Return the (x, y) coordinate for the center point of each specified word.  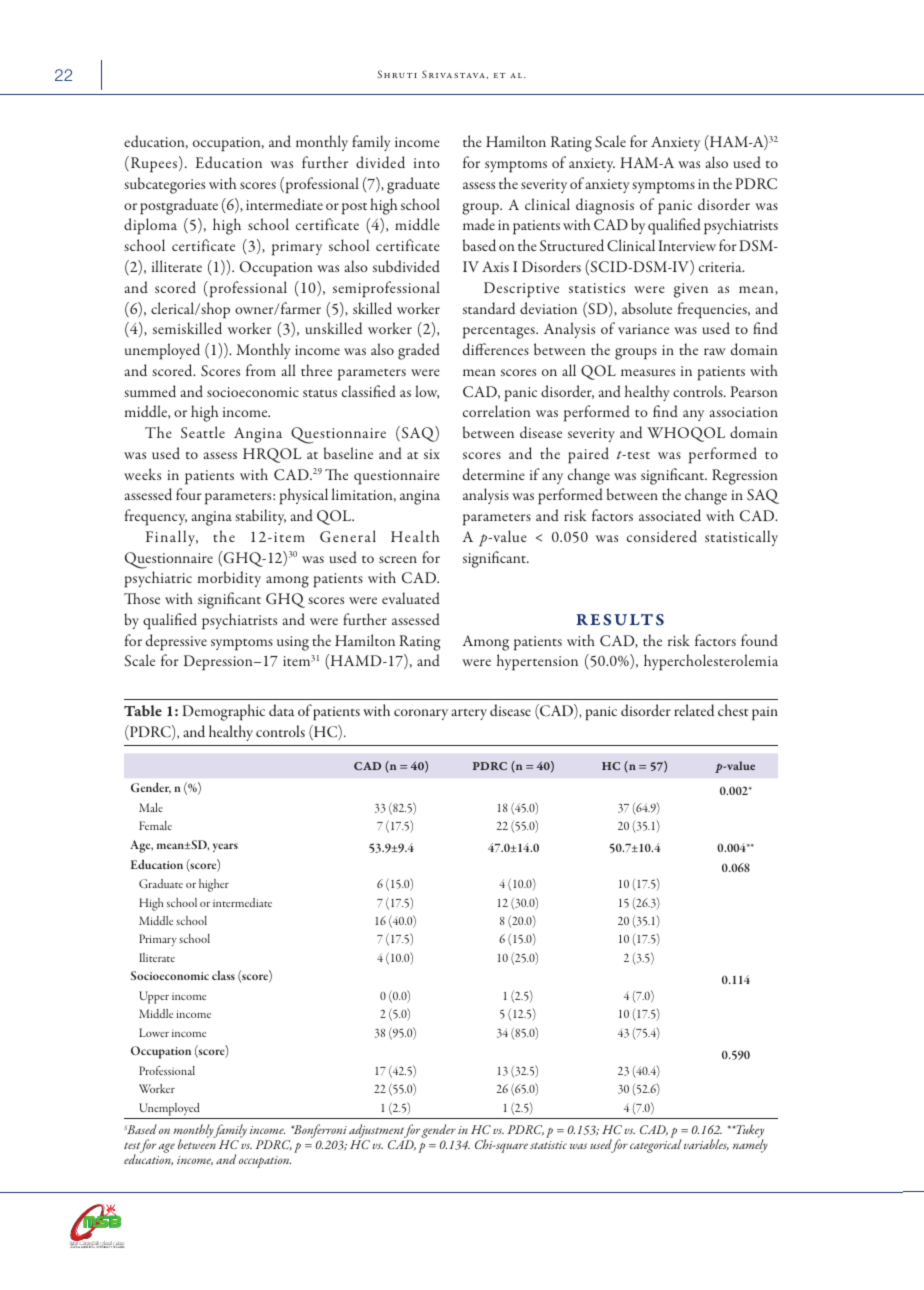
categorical (656, 1146)
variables (706, 1145)
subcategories (164, 185)
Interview (687, 245)
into (427, 163)
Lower (154, 1032)
